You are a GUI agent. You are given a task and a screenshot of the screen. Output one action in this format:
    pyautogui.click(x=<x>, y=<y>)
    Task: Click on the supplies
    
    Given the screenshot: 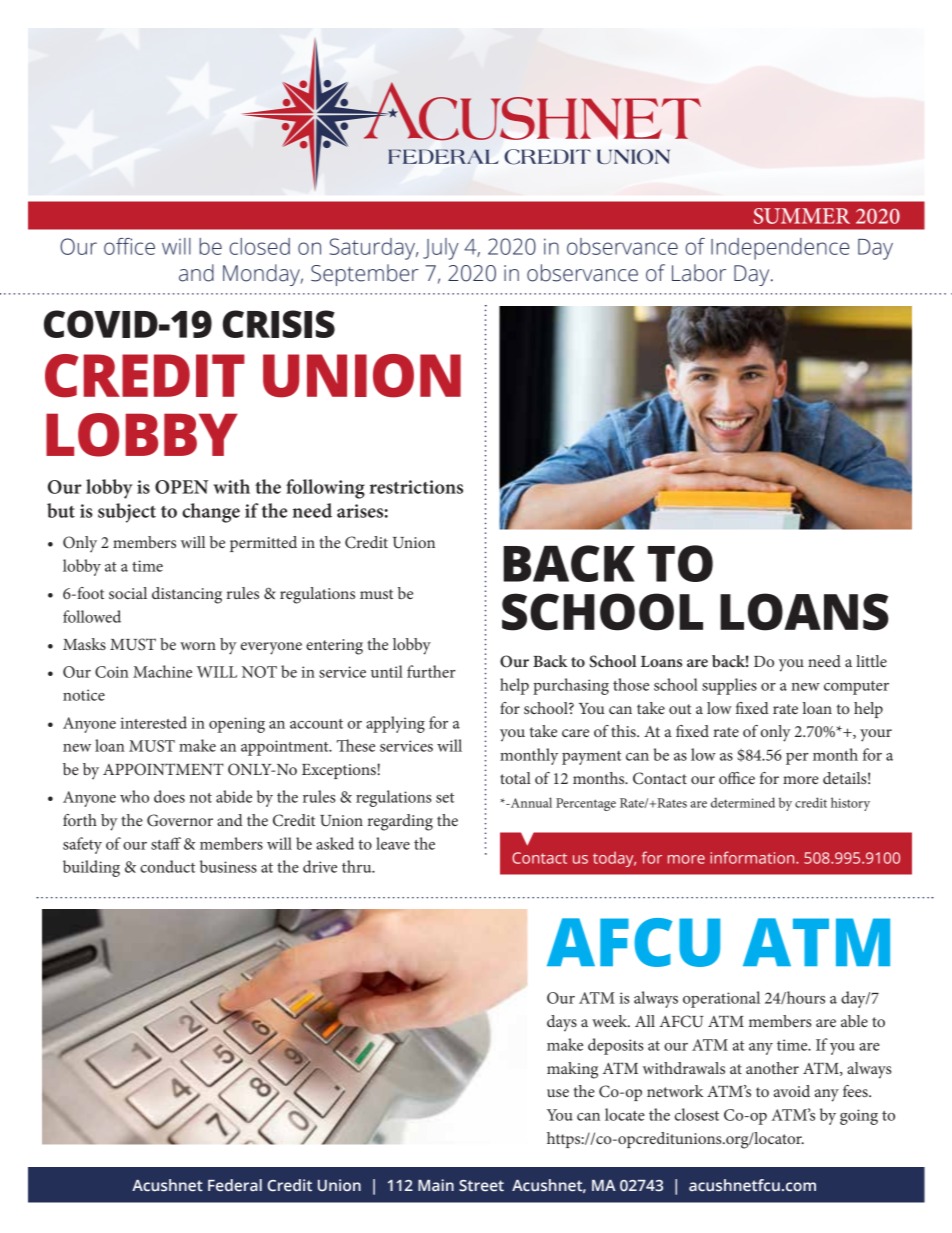 What is the action you would take?
    pyautogui.click(x=729, y=686)
